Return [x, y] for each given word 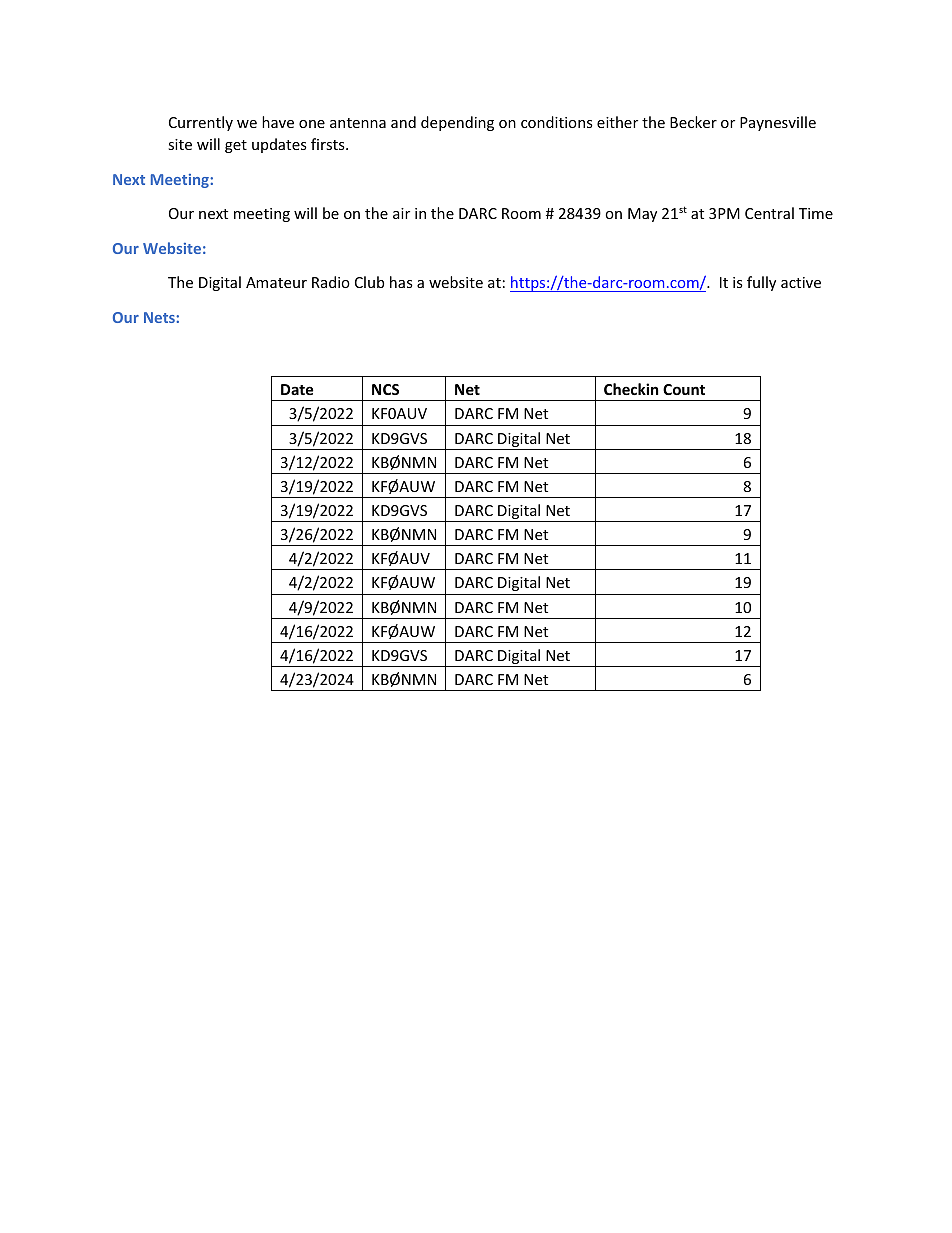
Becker [693, 122]
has [401, 282]
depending [457, 123]
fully [761, 283]
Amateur [276, 282]
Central [769, 213]
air [401, 213]
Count [684, 389]
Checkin [631, 389]
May [642, 215]
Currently [201, 123]
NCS [385, 389]
